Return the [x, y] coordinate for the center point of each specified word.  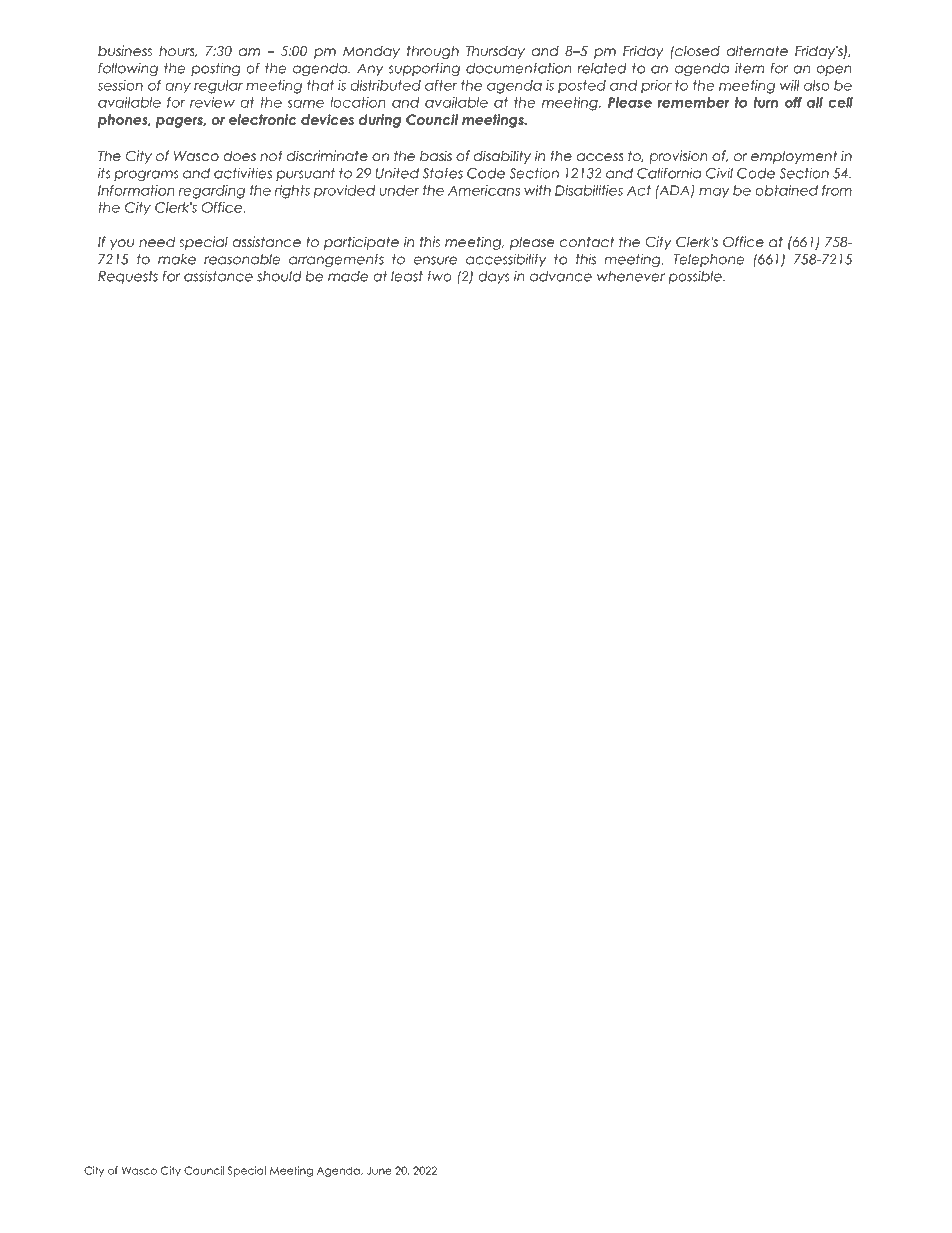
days [494, 277]
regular [218, 87]
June [379, 1170]
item [749, 68]
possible [696, 277]
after [441, 85]
